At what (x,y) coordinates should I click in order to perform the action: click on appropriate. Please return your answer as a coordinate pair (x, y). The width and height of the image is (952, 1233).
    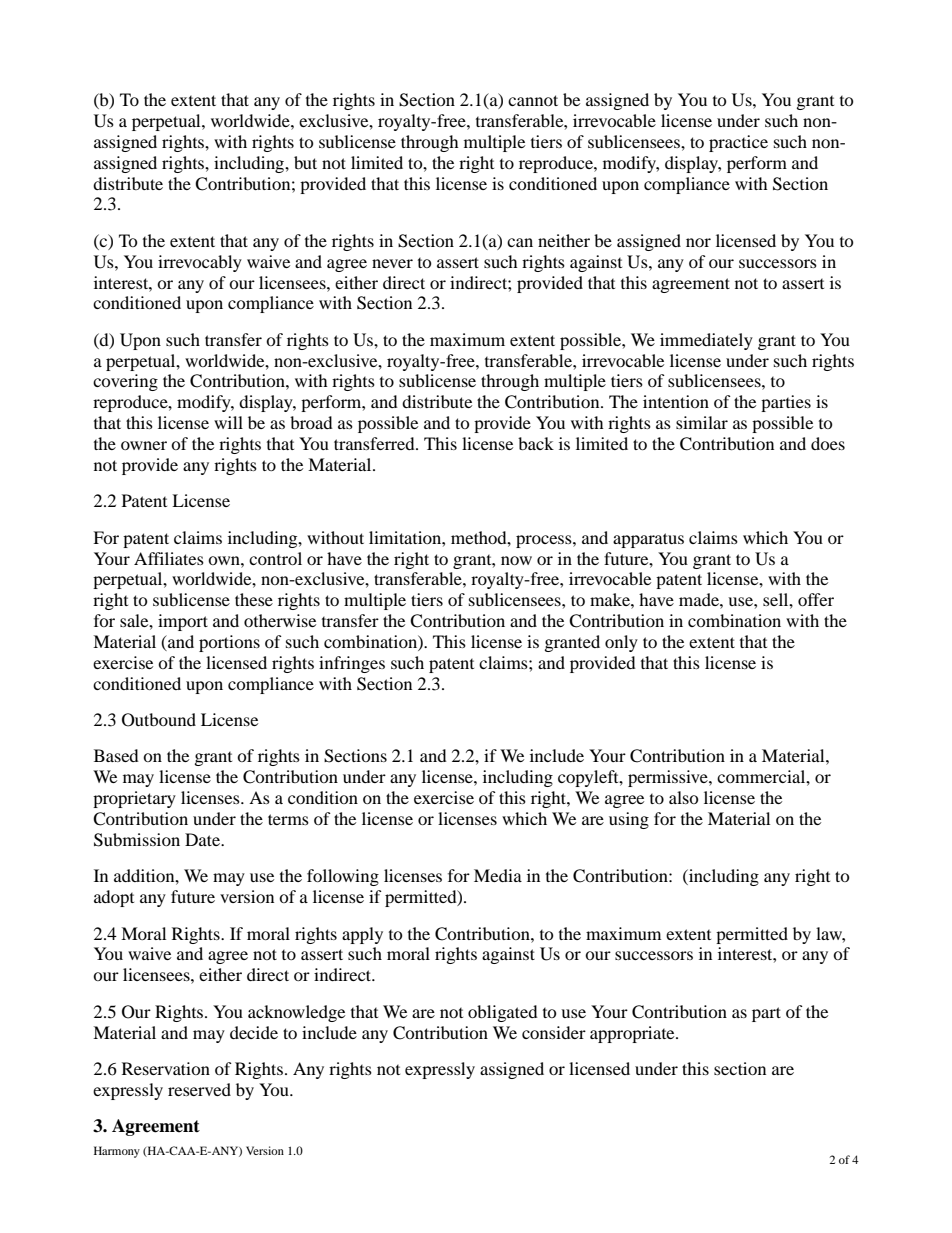
    Looking at the image, I should click on (633, 1034).
